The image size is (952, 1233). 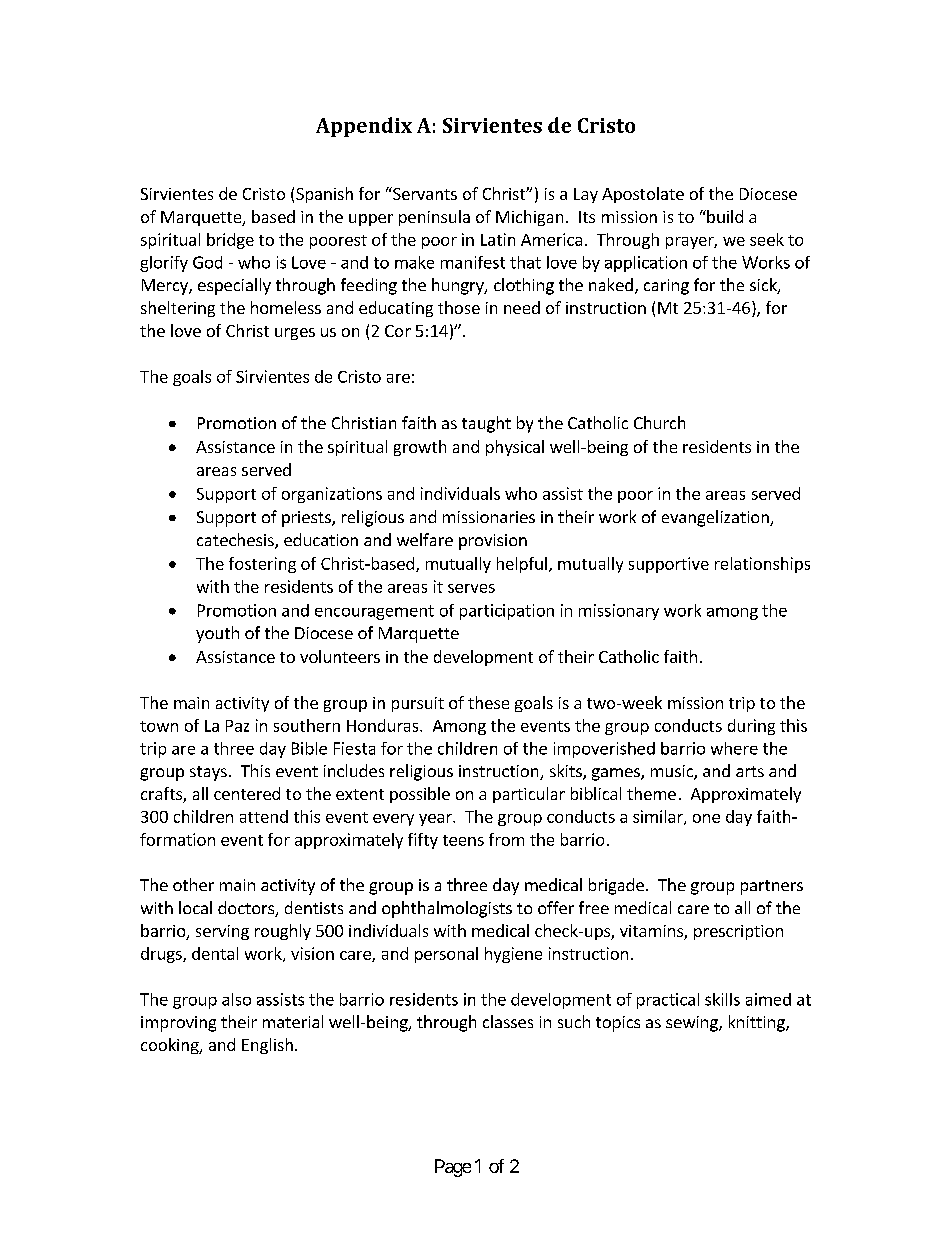 What do you see at coordinates (424, 193) in the image?
I see `Servants` at bounding box center [424, 193].
